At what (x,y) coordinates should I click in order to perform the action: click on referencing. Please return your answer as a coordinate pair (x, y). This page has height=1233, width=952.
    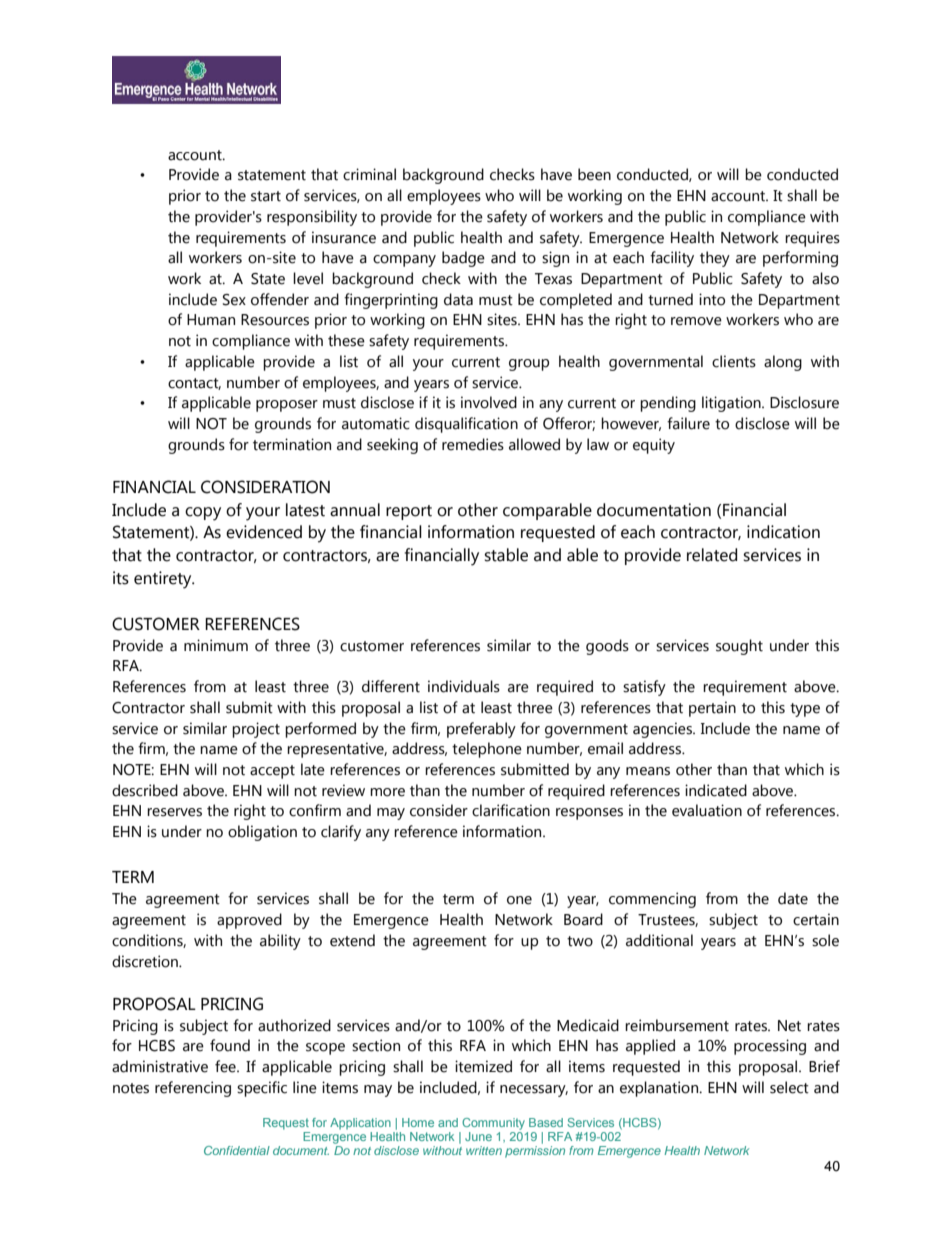
    Looking at the image, I should click on (193, 1089).
